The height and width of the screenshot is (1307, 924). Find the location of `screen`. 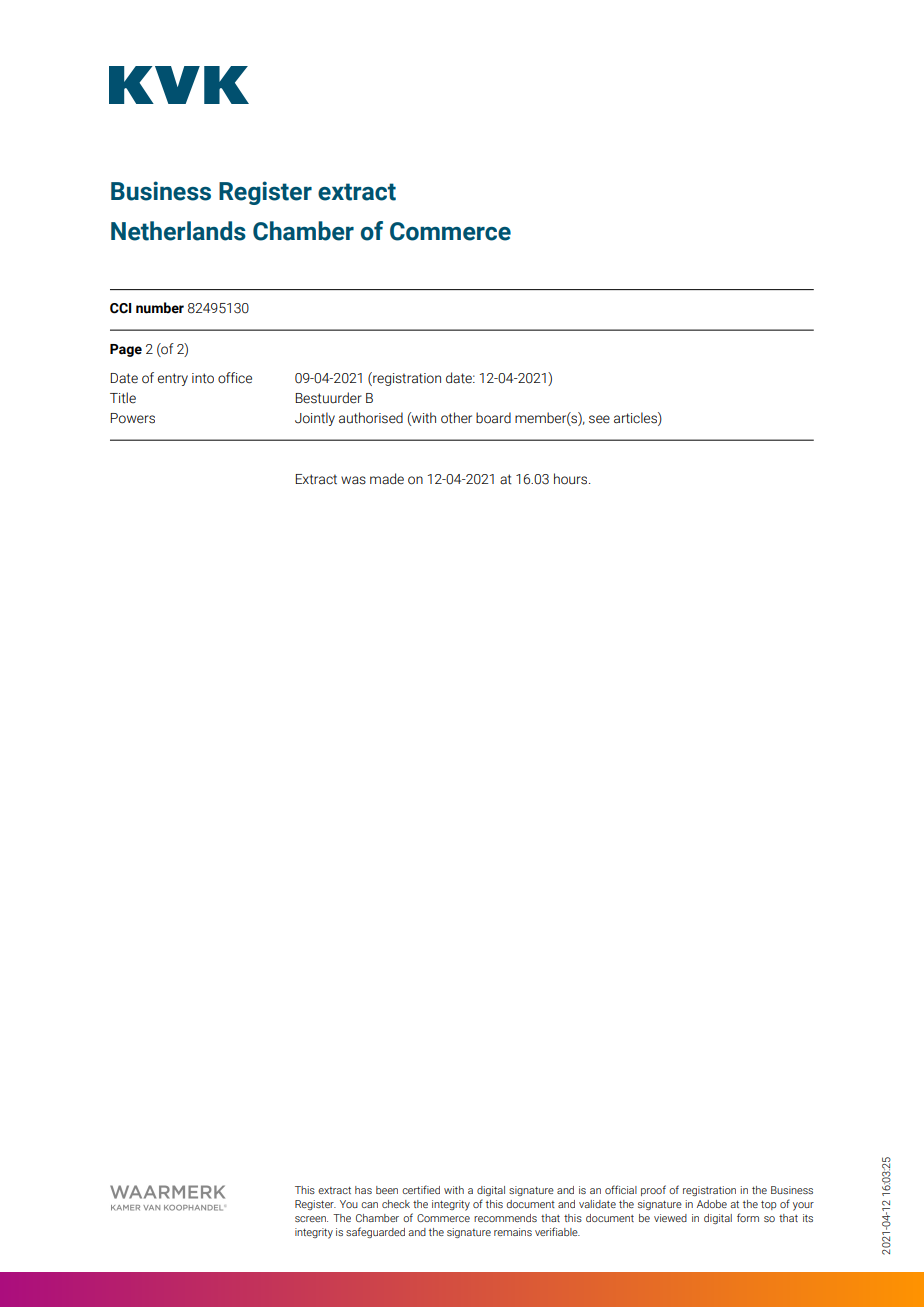

screen is located at coordinates (311, 1219).
